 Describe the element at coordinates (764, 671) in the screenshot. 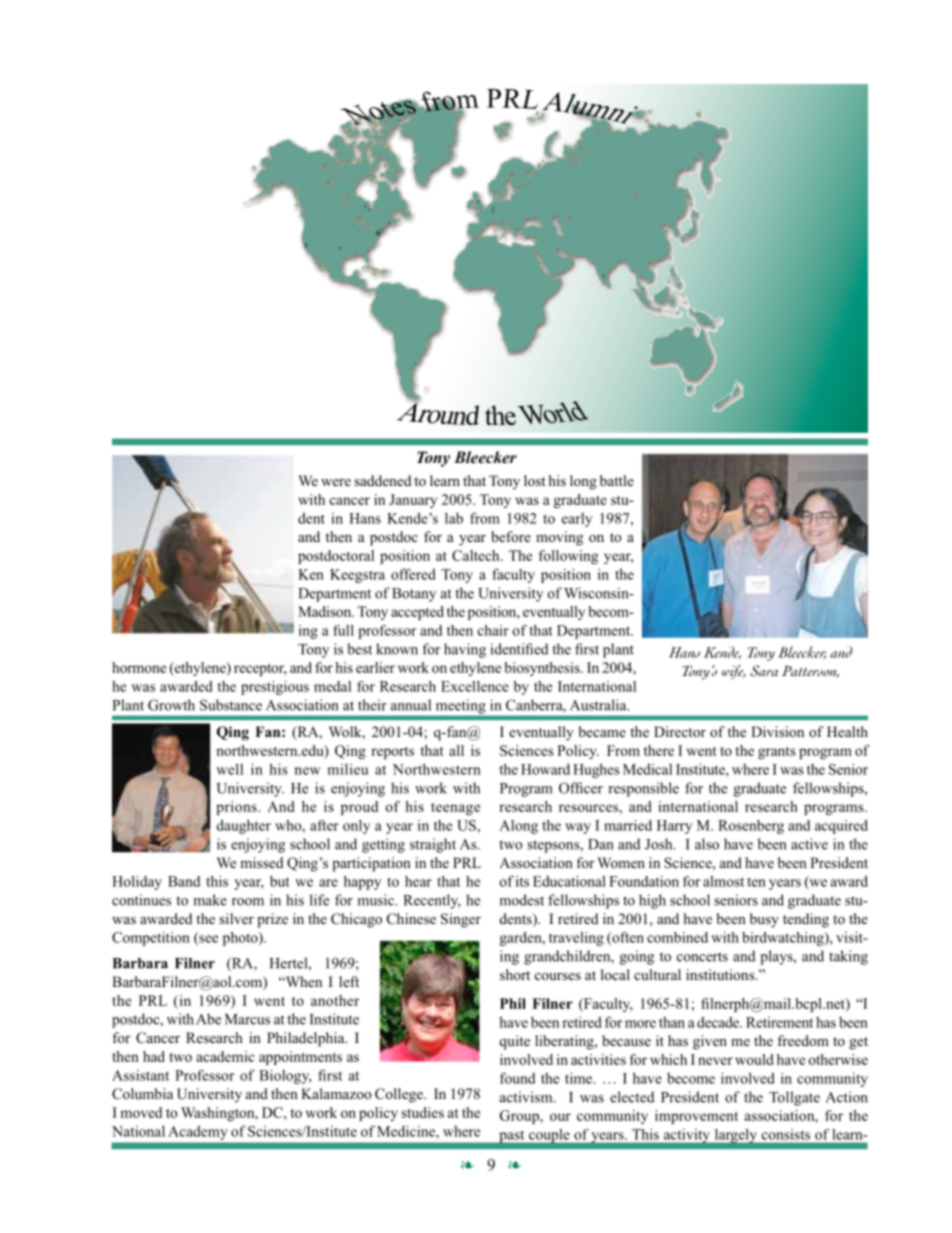

I see `Sara` at that location.
